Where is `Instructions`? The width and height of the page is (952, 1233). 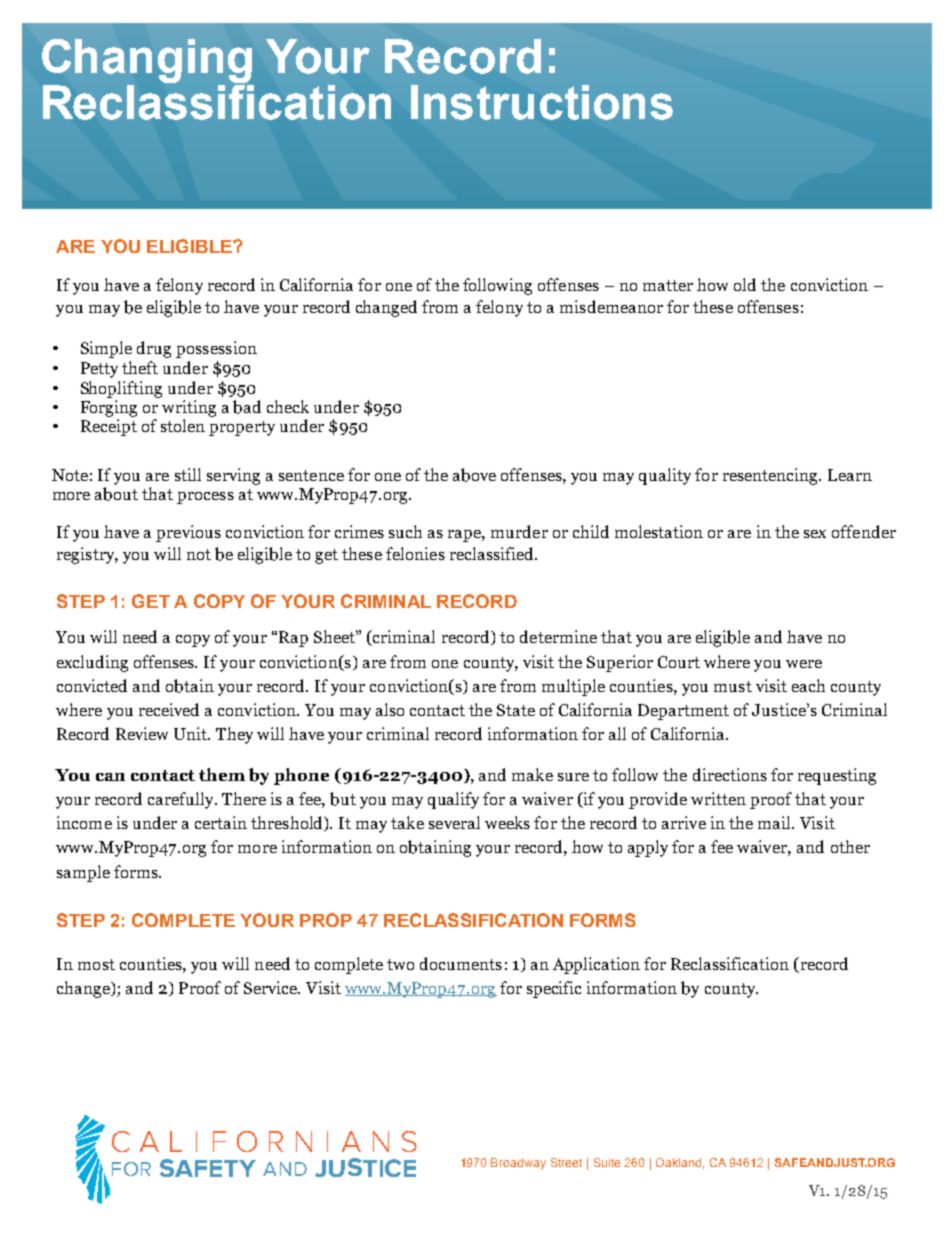
Instructions is located at coordinates (542, 102).
